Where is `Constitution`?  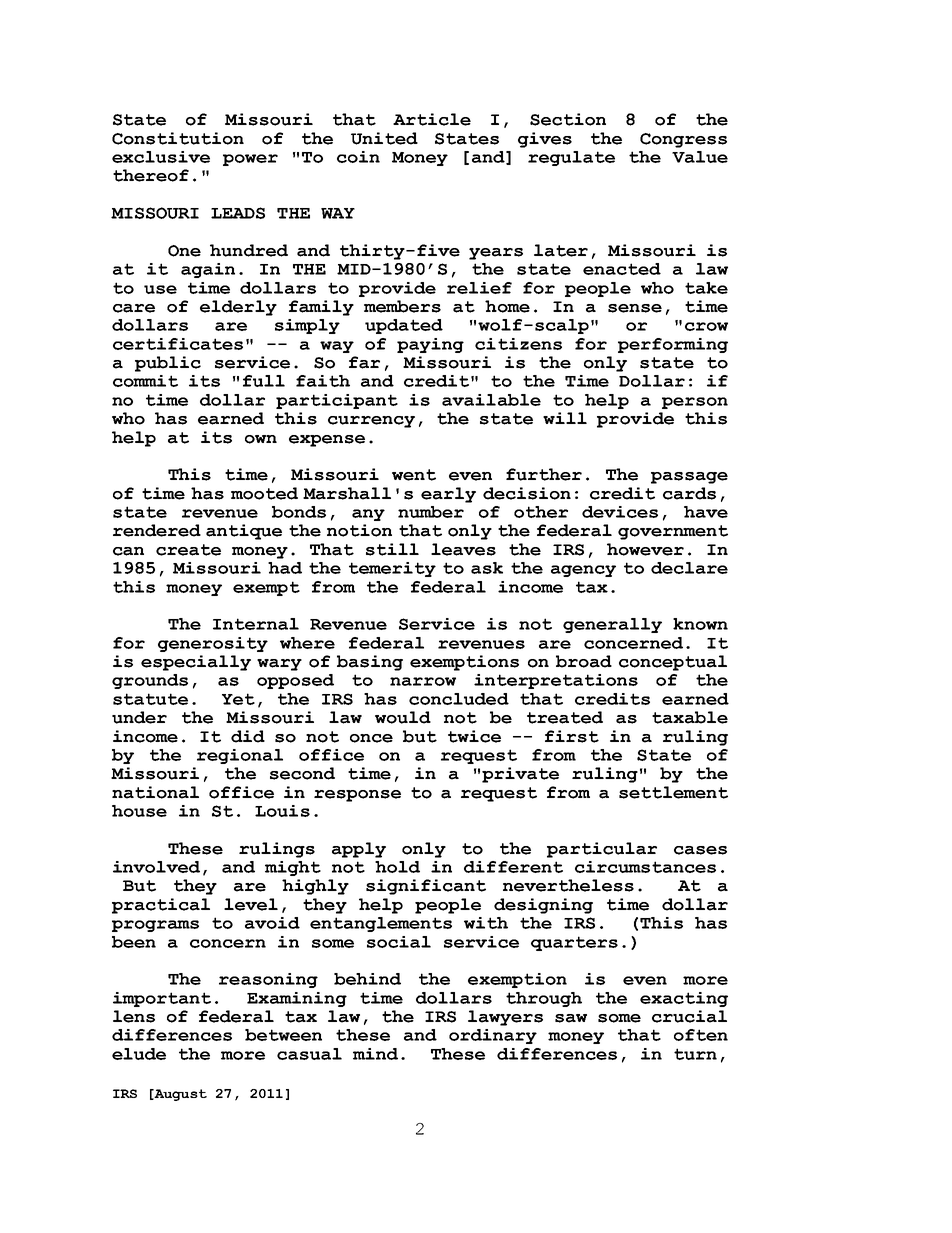
Constitution is located at coordinates (178, 138).
